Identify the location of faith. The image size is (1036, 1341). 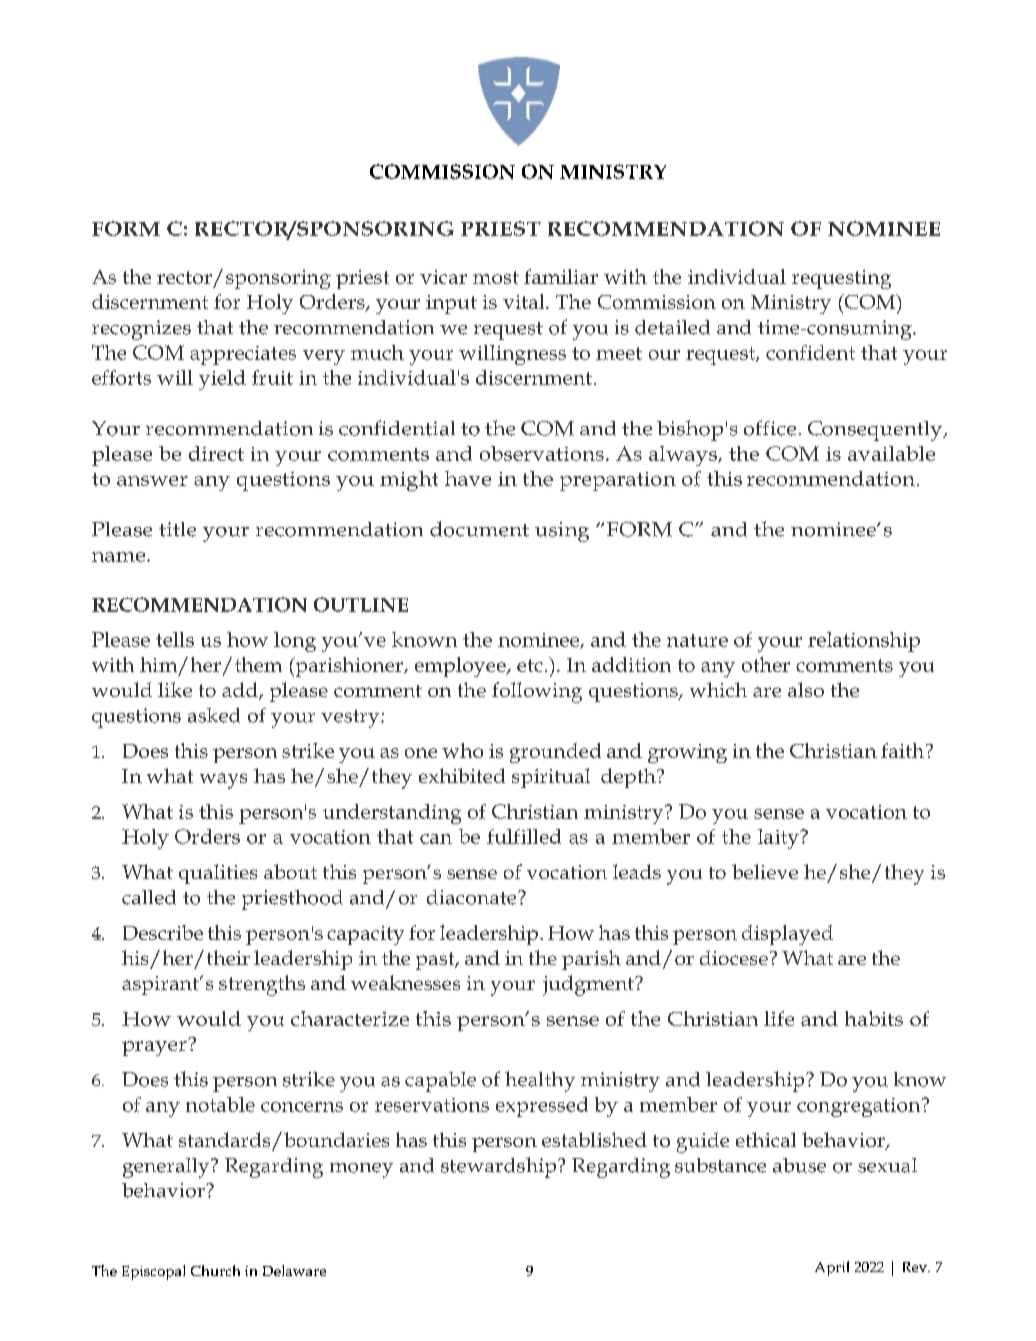
(904, 750).
